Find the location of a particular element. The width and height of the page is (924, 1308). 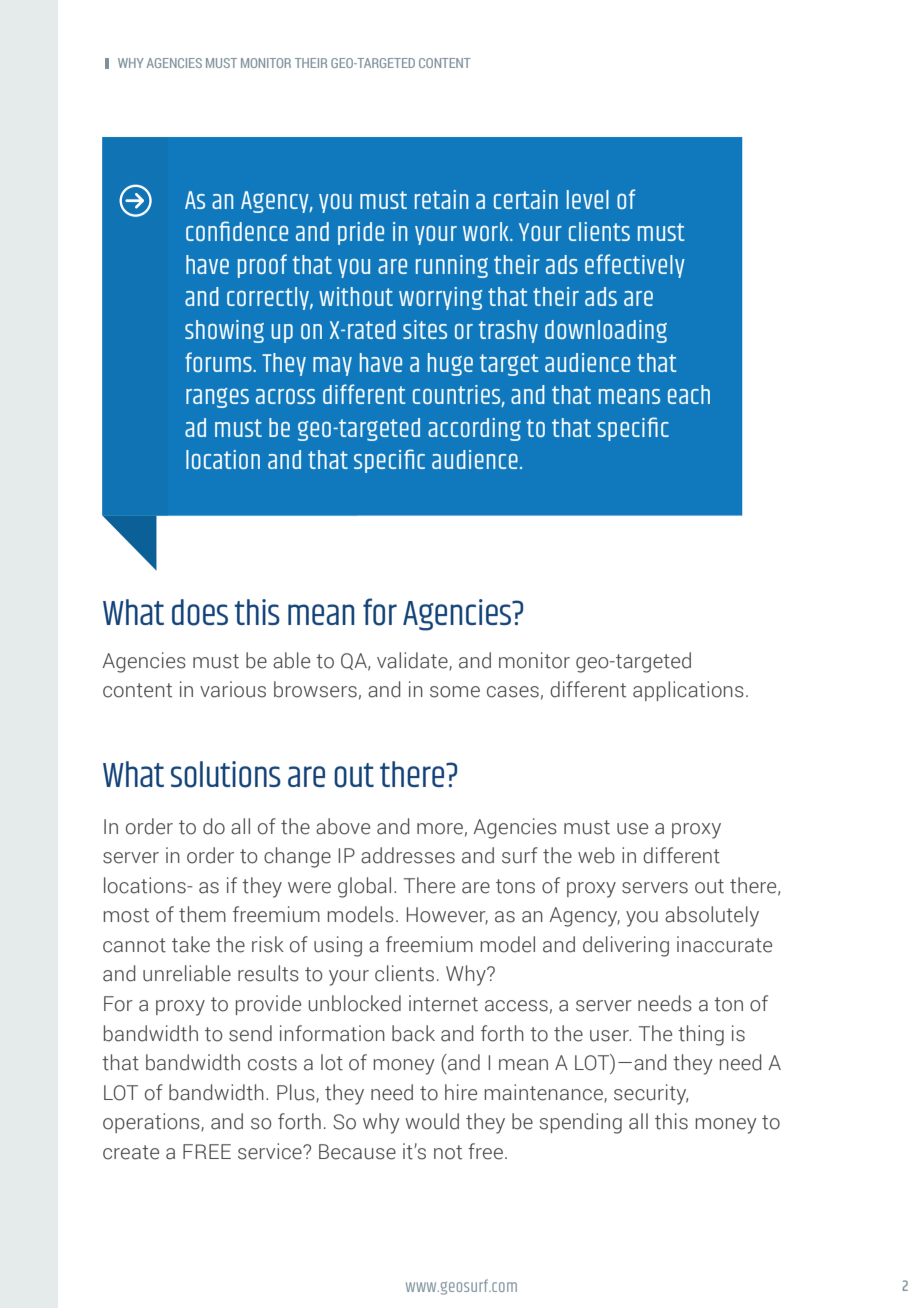

proof is located at coordinates (262, 266).
